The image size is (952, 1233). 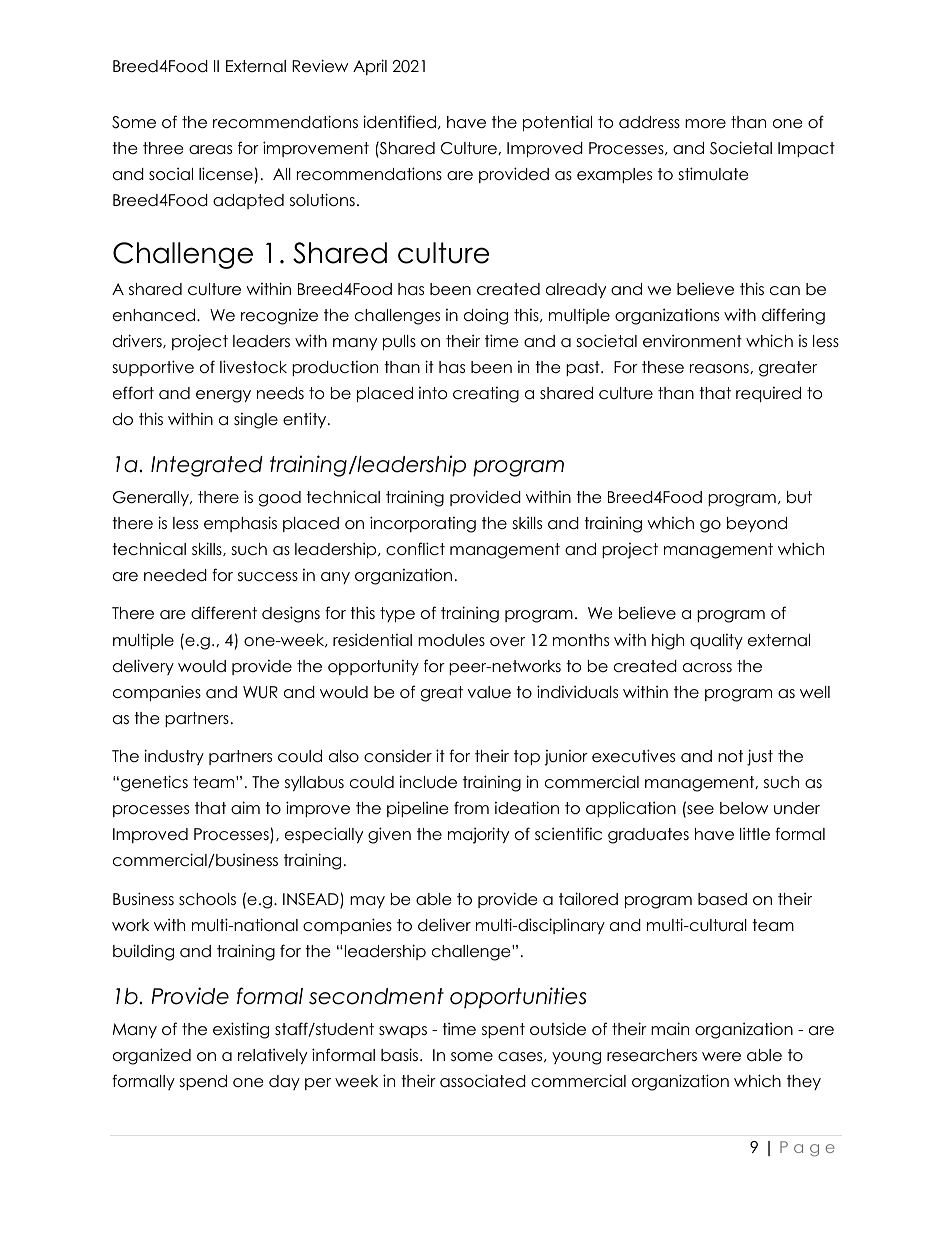 I want to click on energy, so click(x=223, y=396).
